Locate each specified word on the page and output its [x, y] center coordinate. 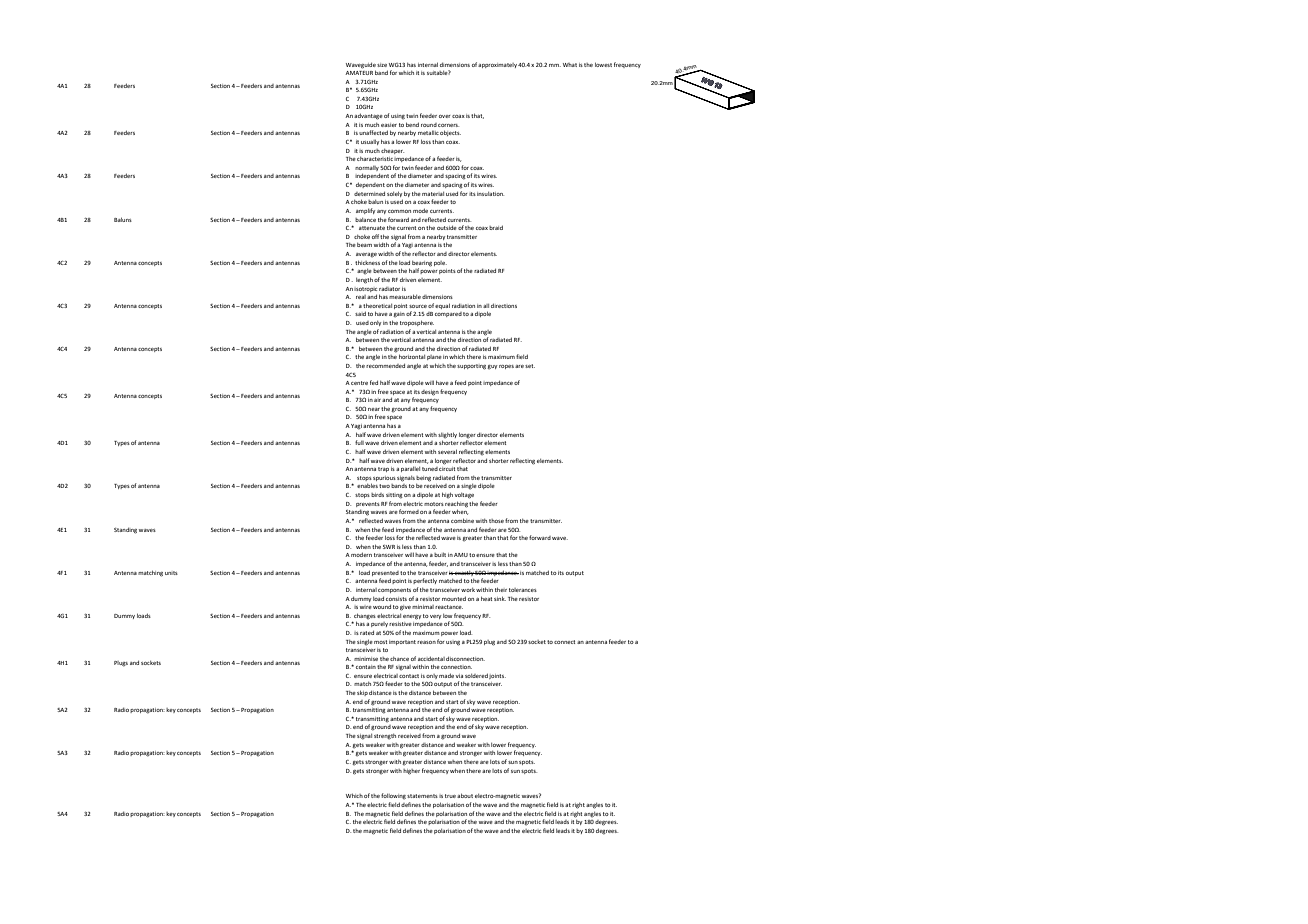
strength [385, 737]
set [530, 366]
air [377, 400]
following [393, 796]
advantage [368, 116]
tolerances [523, 590]
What [570, 65]
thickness [367, 262]
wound [382, 607]
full [359, 442]
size [382, 65]
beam [364, 245]
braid [496, 227]
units [171, 573]
